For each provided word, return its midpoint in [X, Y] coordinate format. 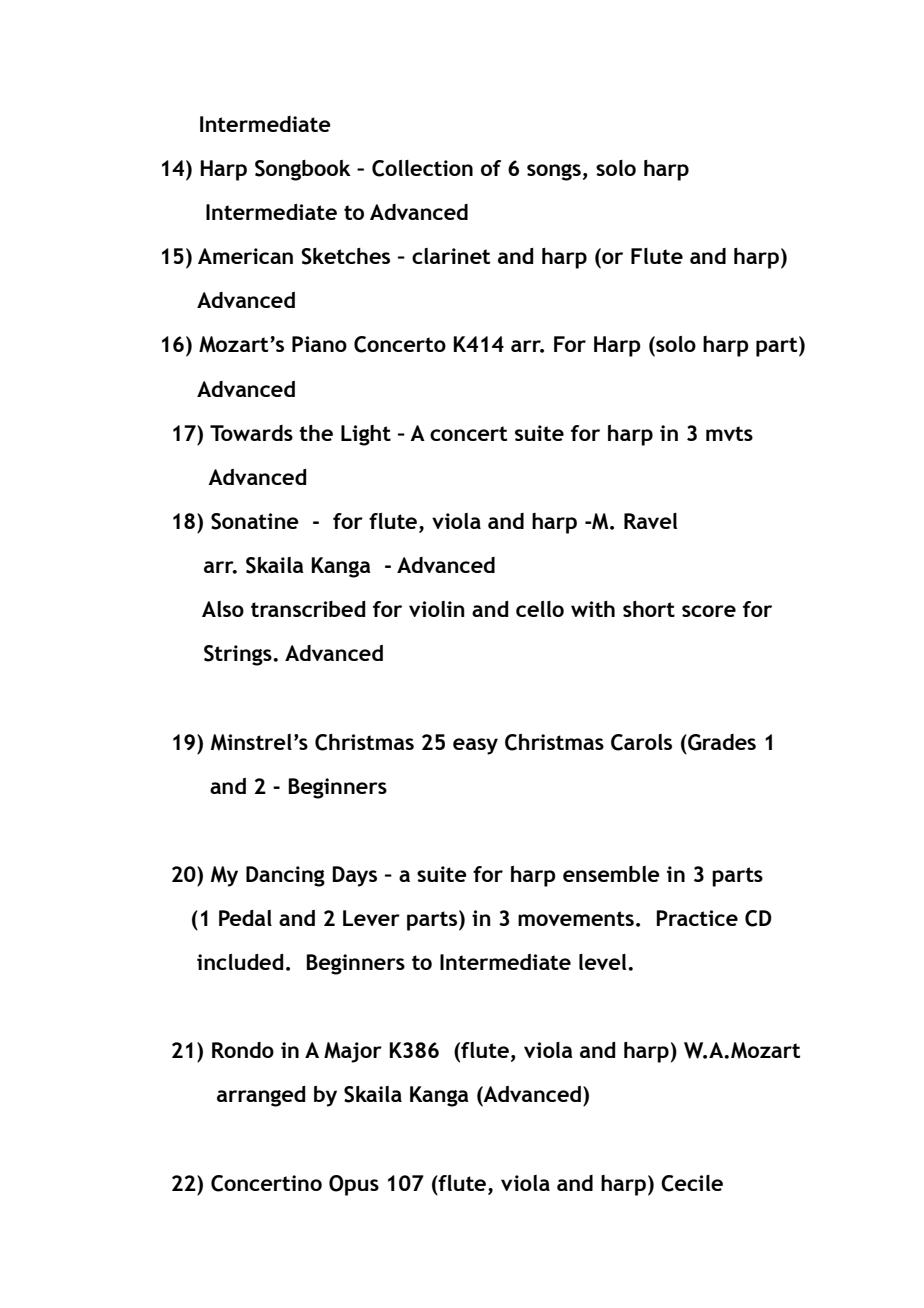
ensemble [611, 874]
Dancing [285, 876]
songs [554, 172]
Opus [354, 1185]
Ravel [651, 521]
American [245, 256]
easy [475, 746]
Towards [251, 433]
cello [540, 609]
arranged [261, 1096]
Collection [422, 168]
